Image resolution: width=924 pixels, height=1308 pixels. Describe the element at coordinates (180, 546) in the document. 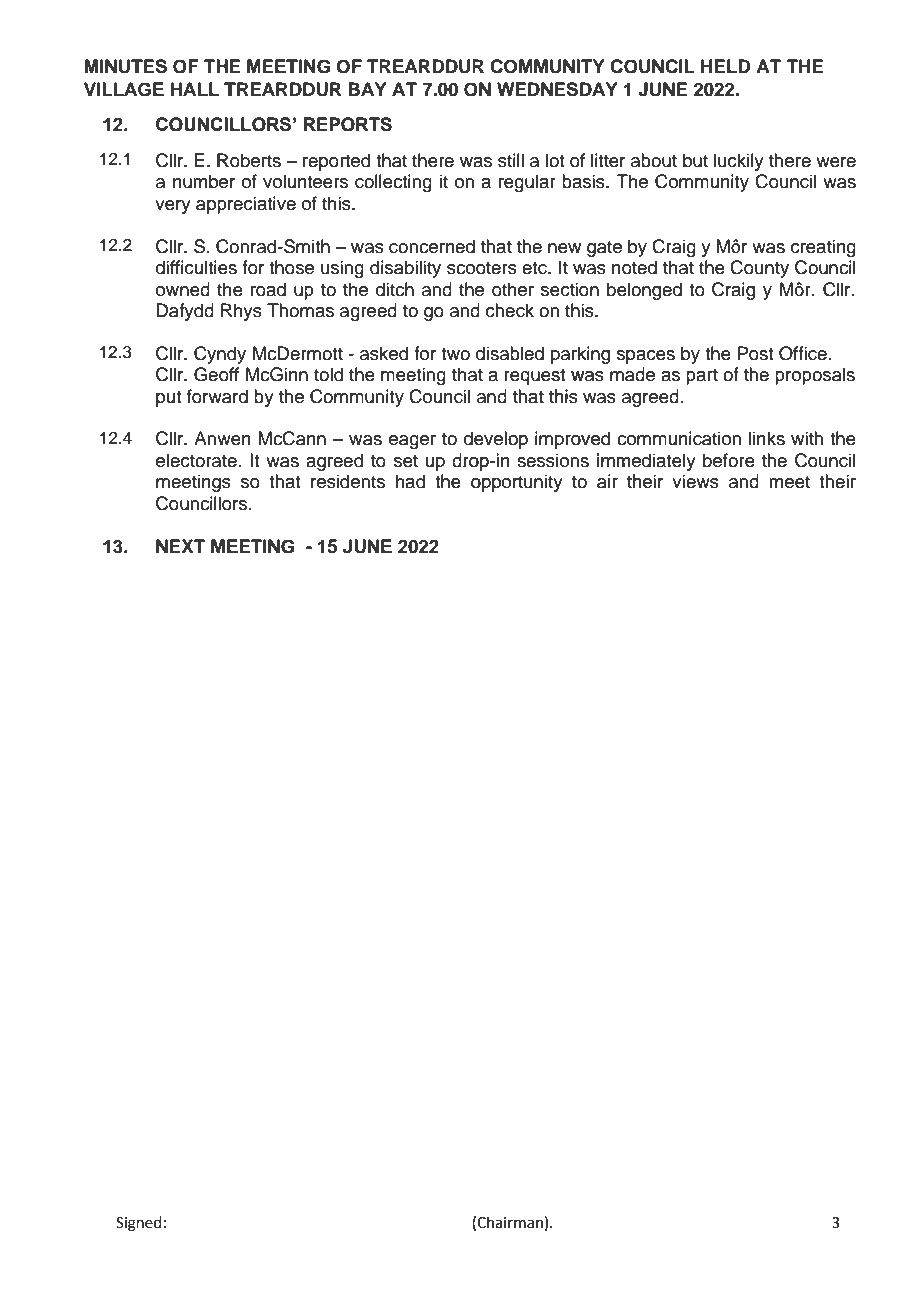

I see `NEXT` at that location.
